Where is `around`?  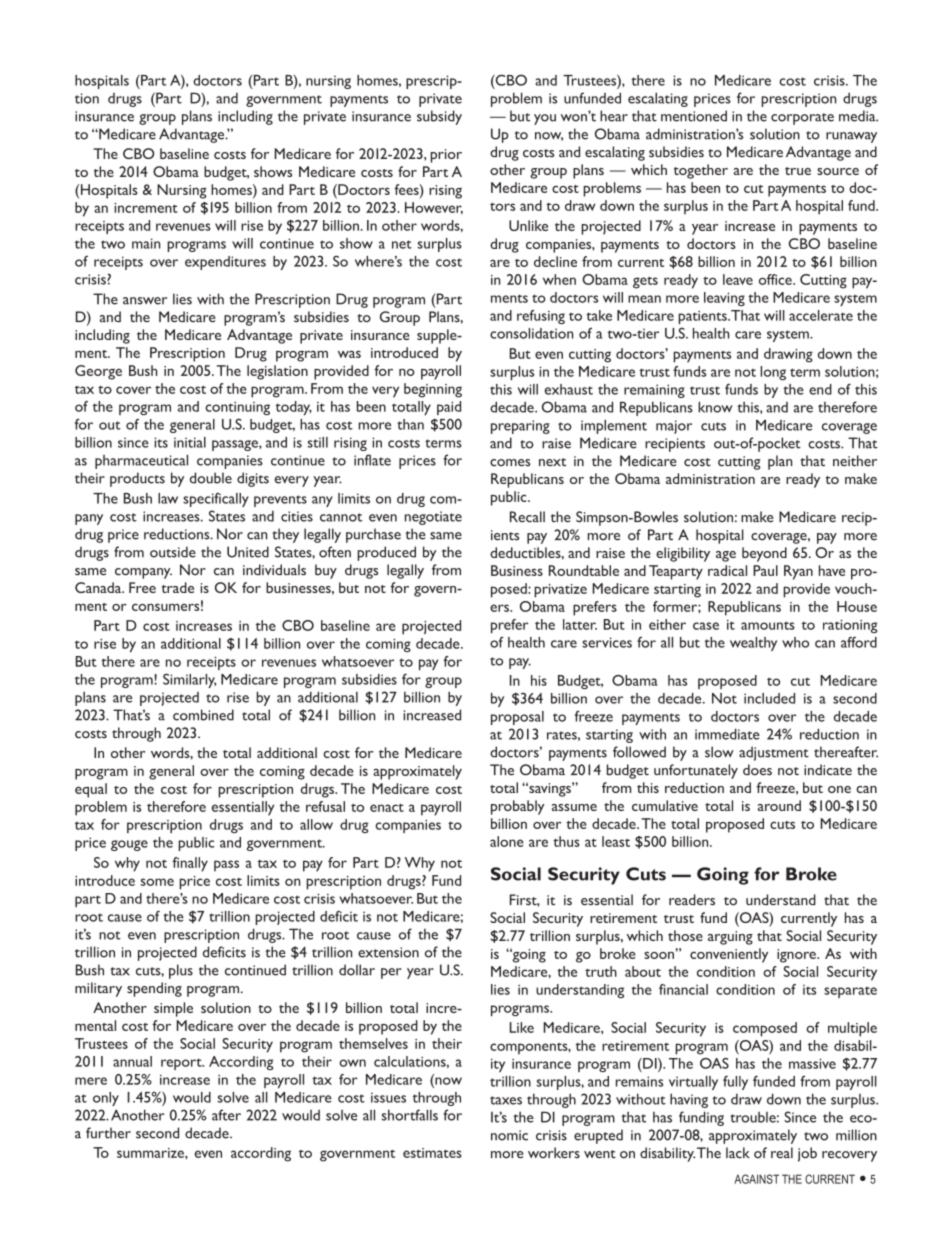 around is located at coordinates (779, 805).
